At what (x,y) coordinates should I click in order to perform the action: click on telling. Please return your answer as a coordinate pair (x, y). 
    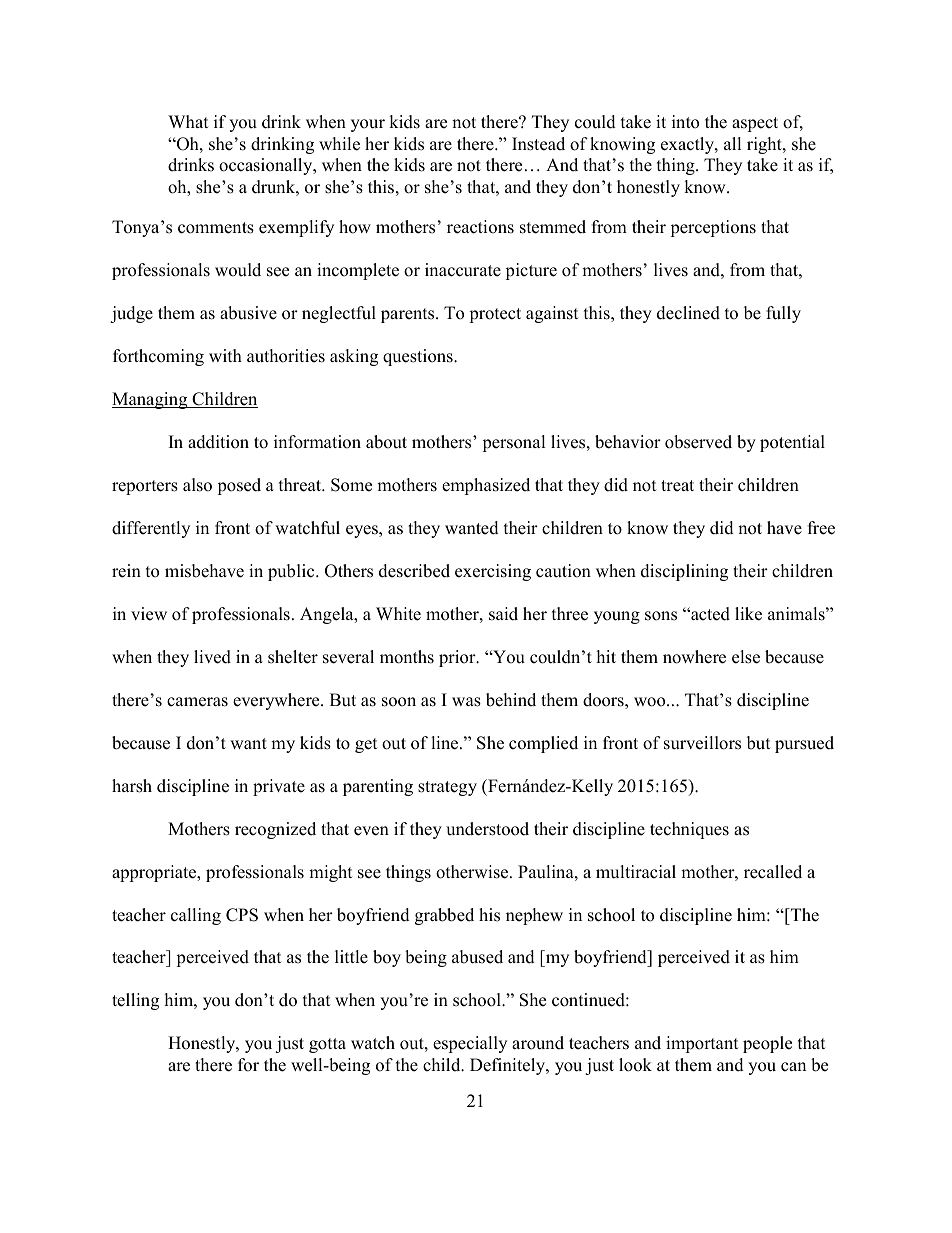
    Looking at the image, I should click on (135, 1001).
